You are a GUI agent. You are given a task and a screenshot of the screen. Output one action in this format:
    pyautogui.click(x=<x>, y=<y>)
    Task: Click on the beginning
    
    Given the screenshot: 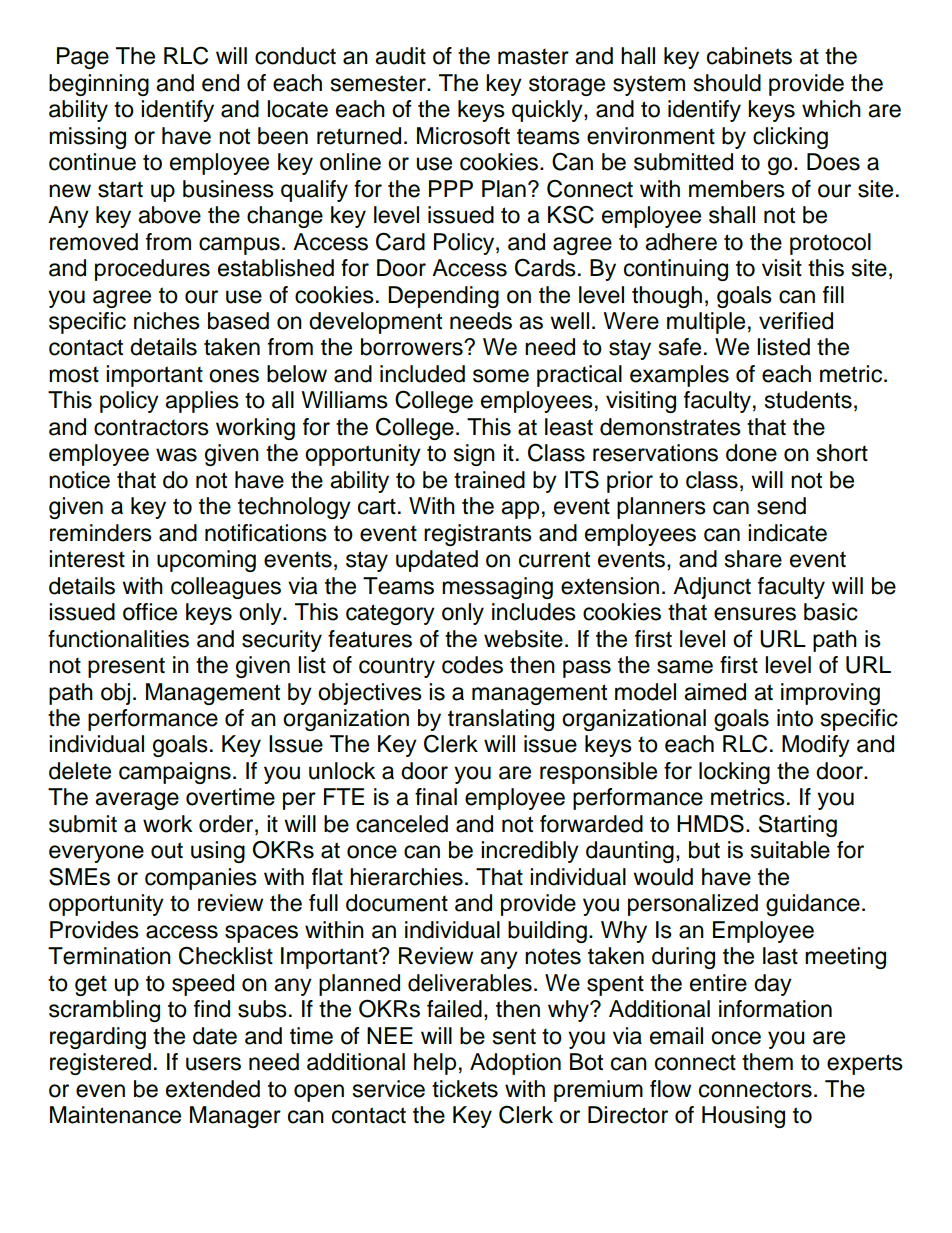 What is the action you would take?
    pyautogui.click(x=99, y=85)
